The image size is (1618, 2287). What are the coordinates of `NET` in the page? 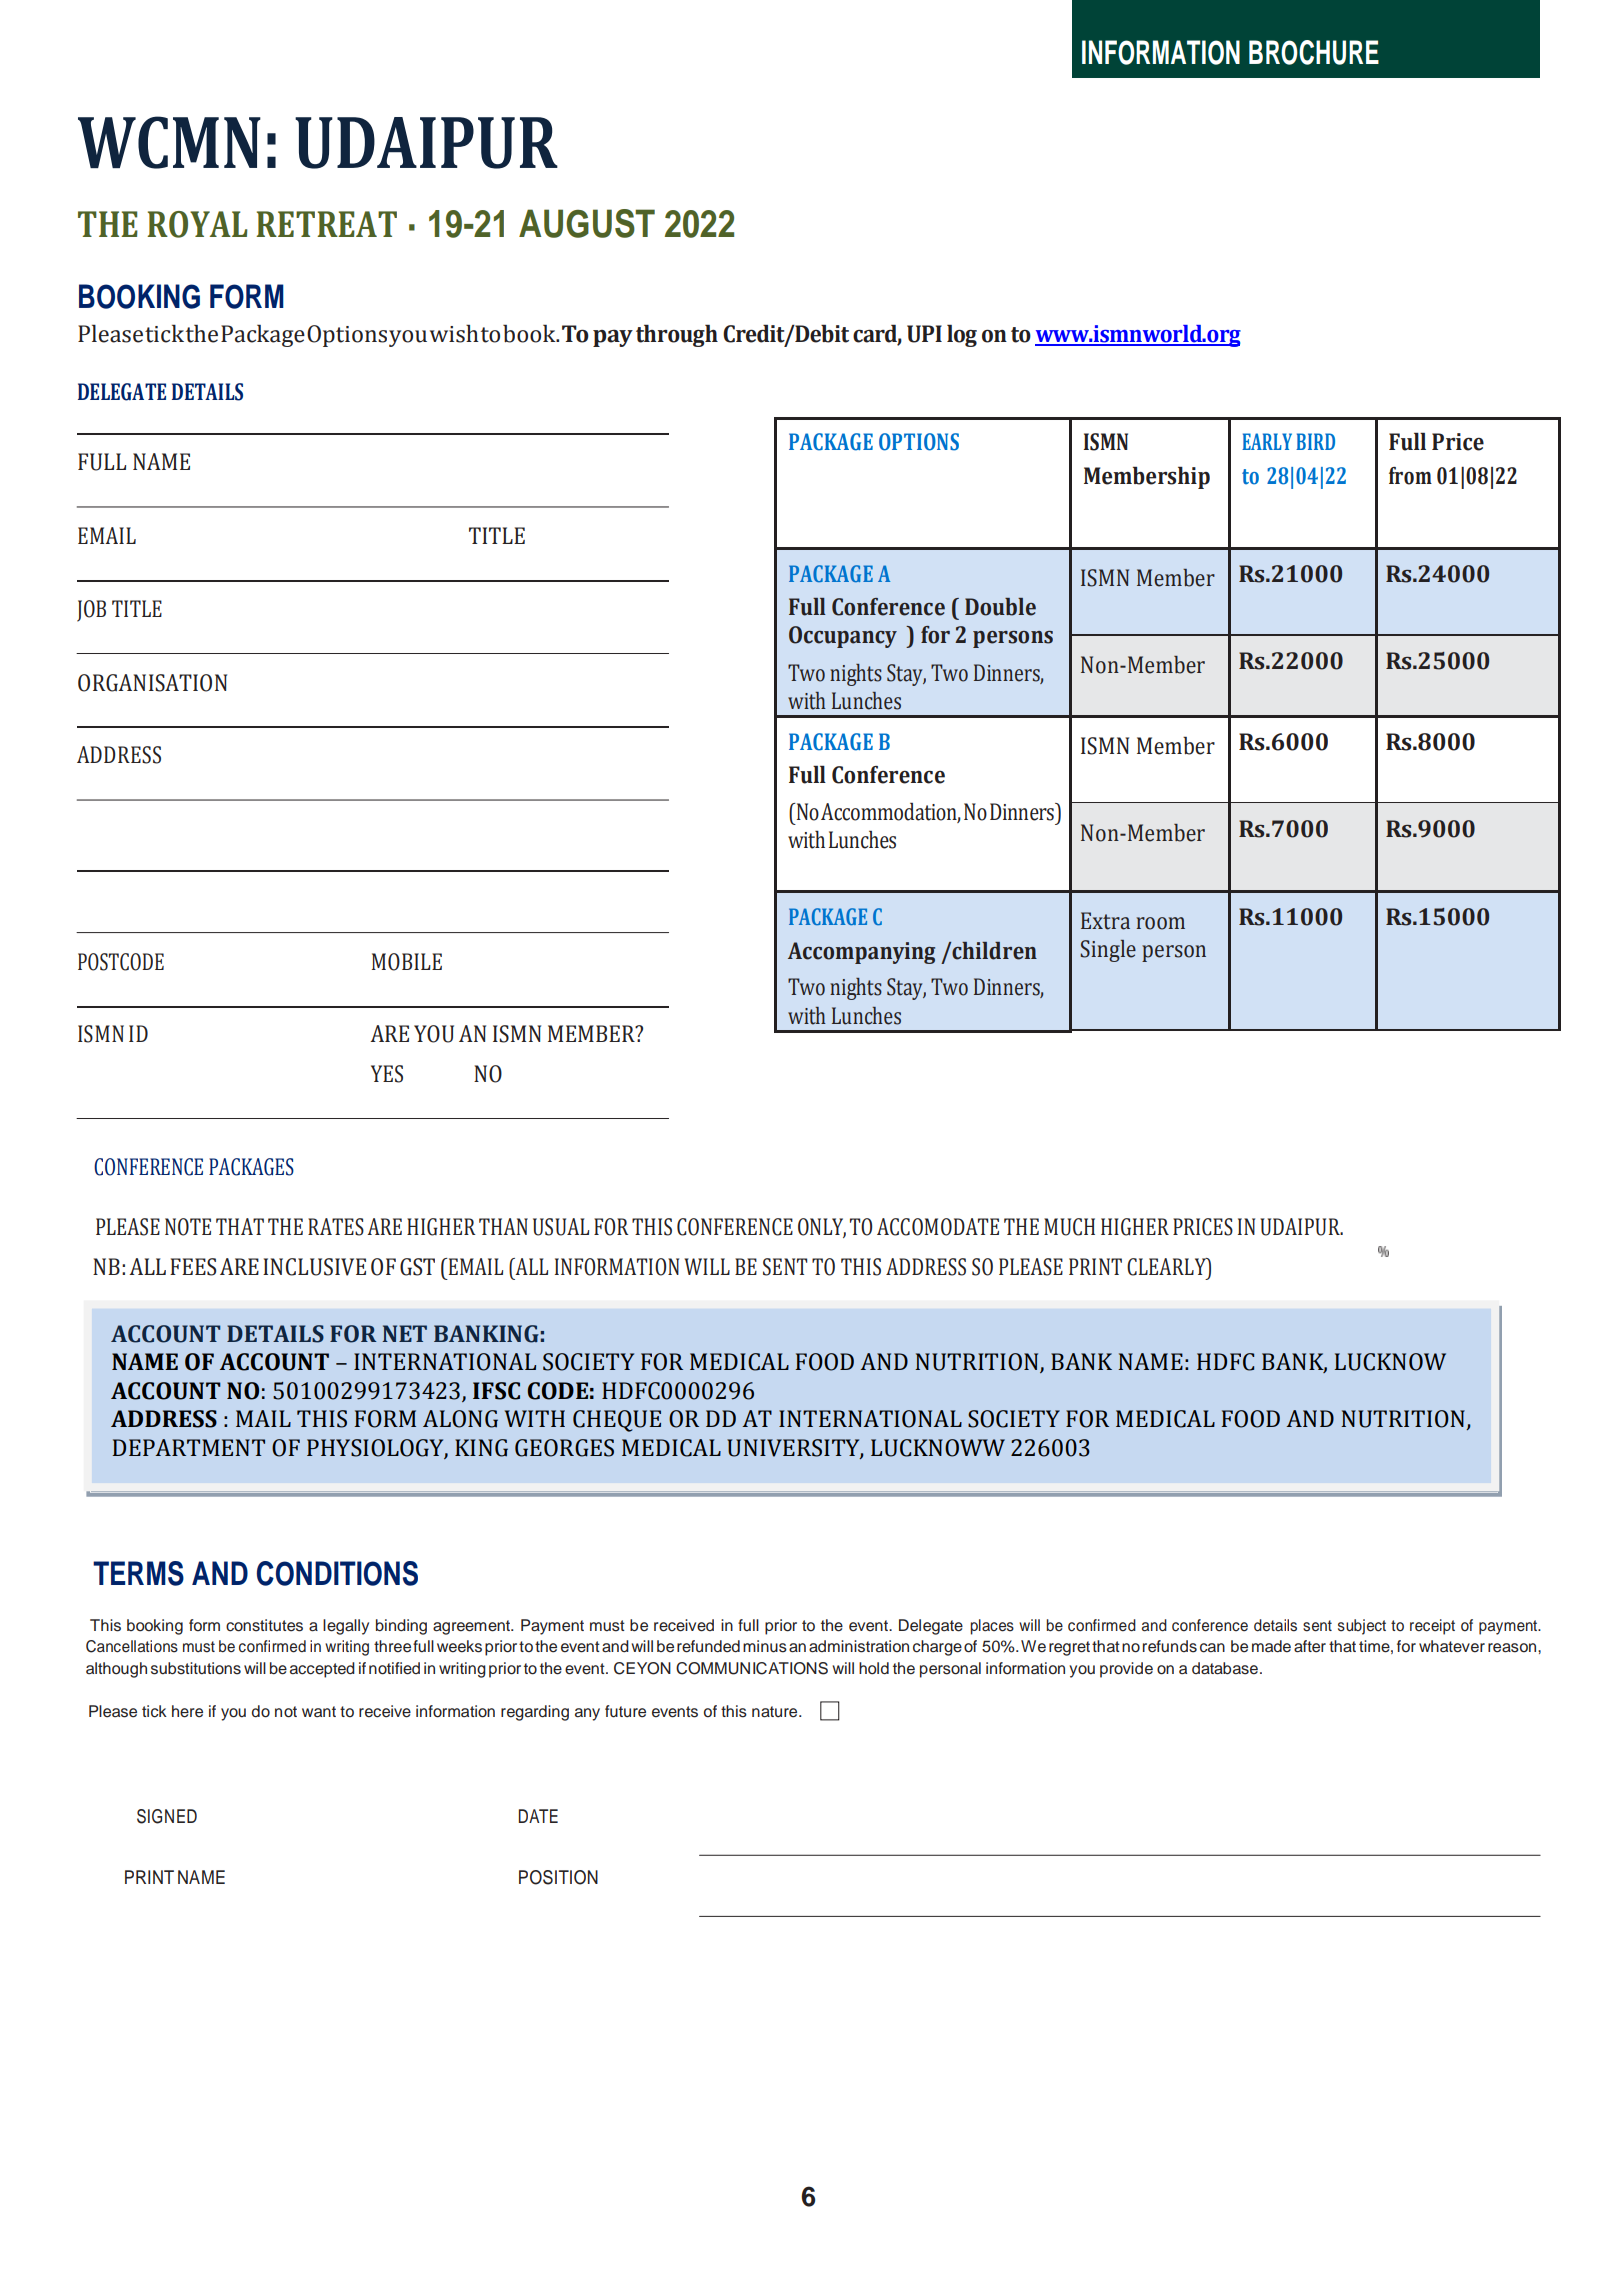 It's located at (405, 1333).
